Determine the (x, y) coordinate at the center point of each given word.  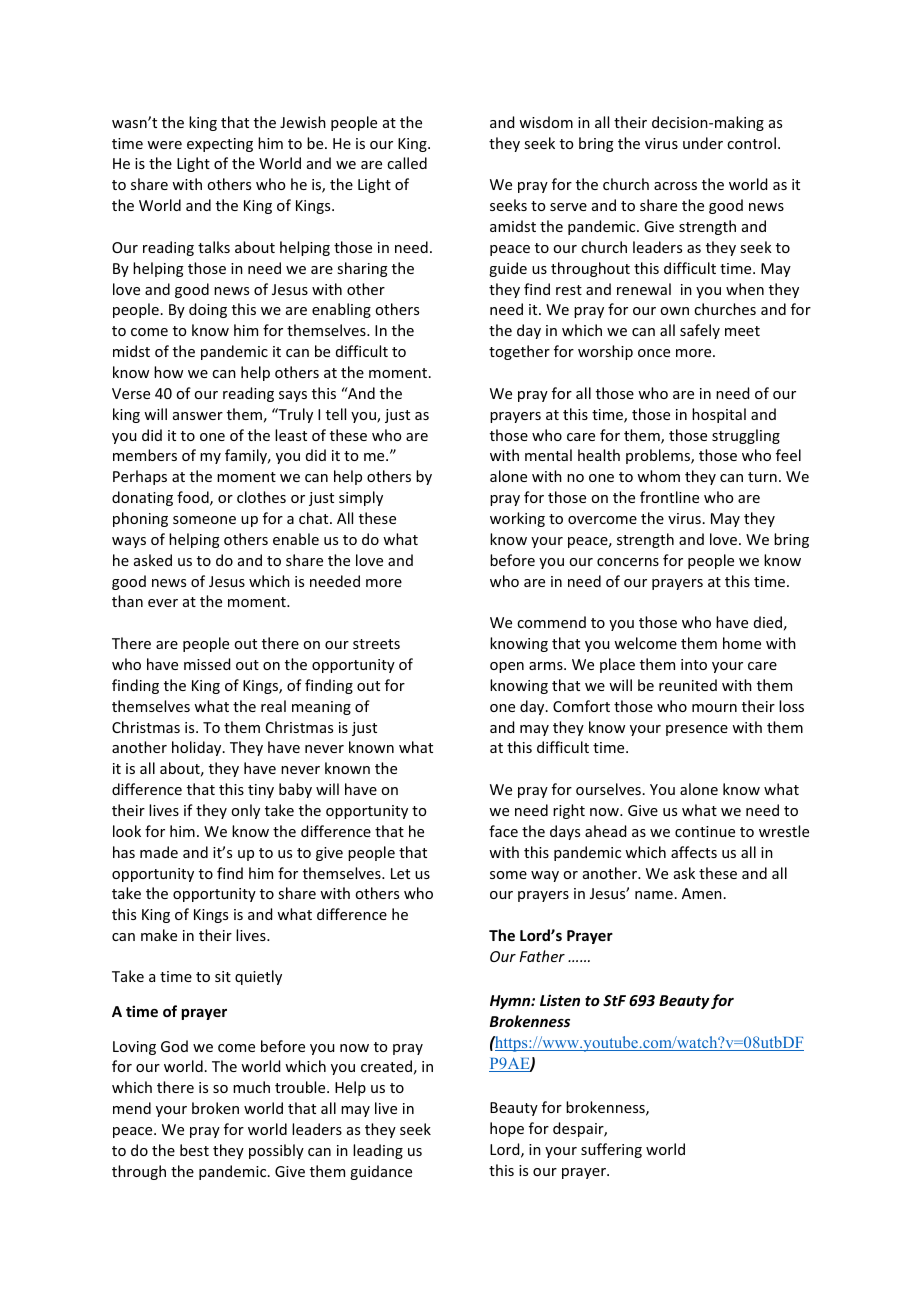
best (194, 1150)
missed (207, 664)
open (507, 667)
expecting (220, 145)
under (703, 143)
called (407, 163)
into (694, 664)
